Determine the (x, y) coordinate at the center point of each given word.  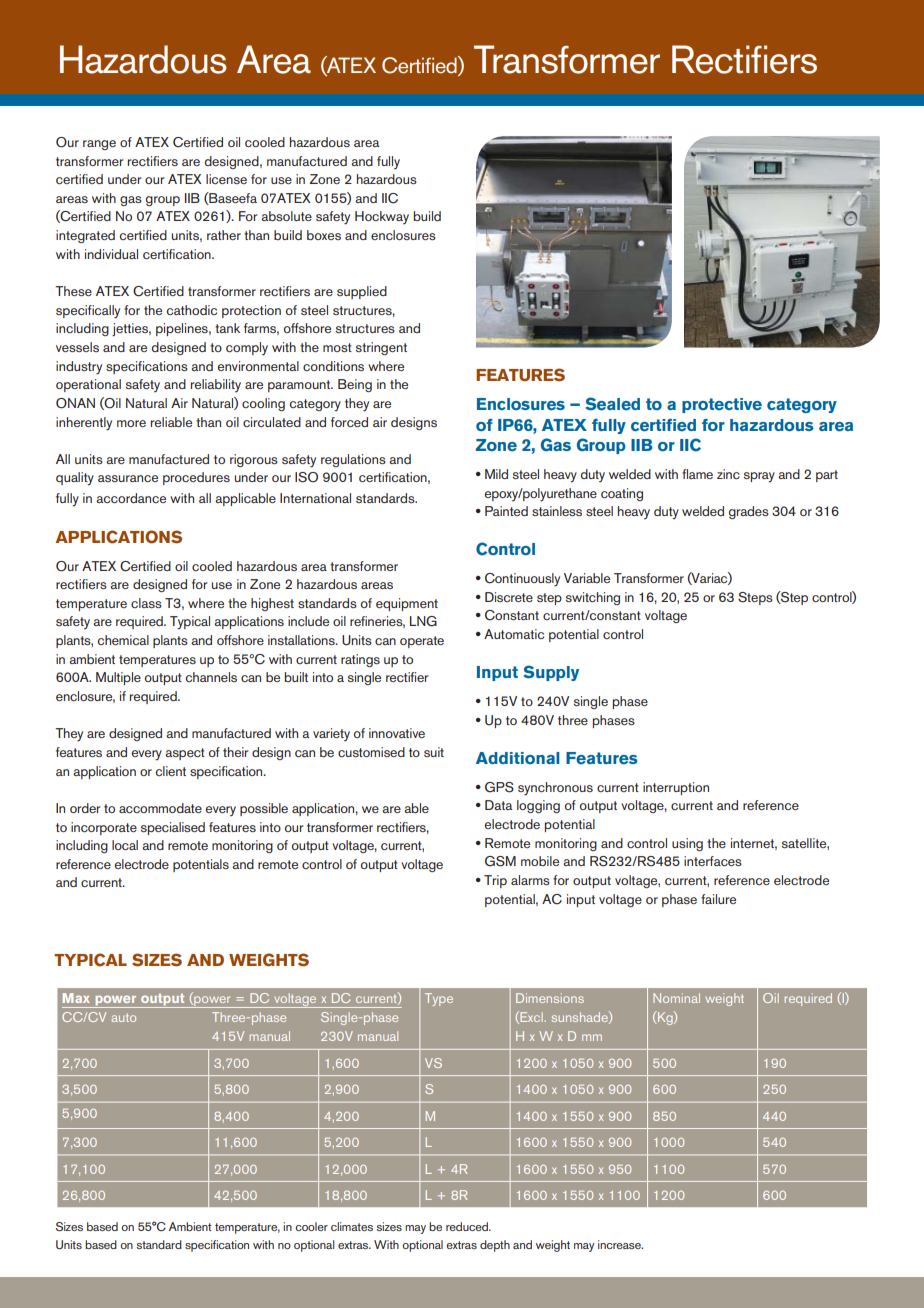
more (131, 423)
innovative (397, 733)
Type (439, 999)
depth (495, 1246)
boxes (324, 235)
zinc (728, 474)
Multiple (118, 678)
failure (718, 899)
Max (76, 998)
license (226, 179)
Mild (496, 474)
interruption (676, 788)
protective (722, 405)
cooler (311, 1226)
